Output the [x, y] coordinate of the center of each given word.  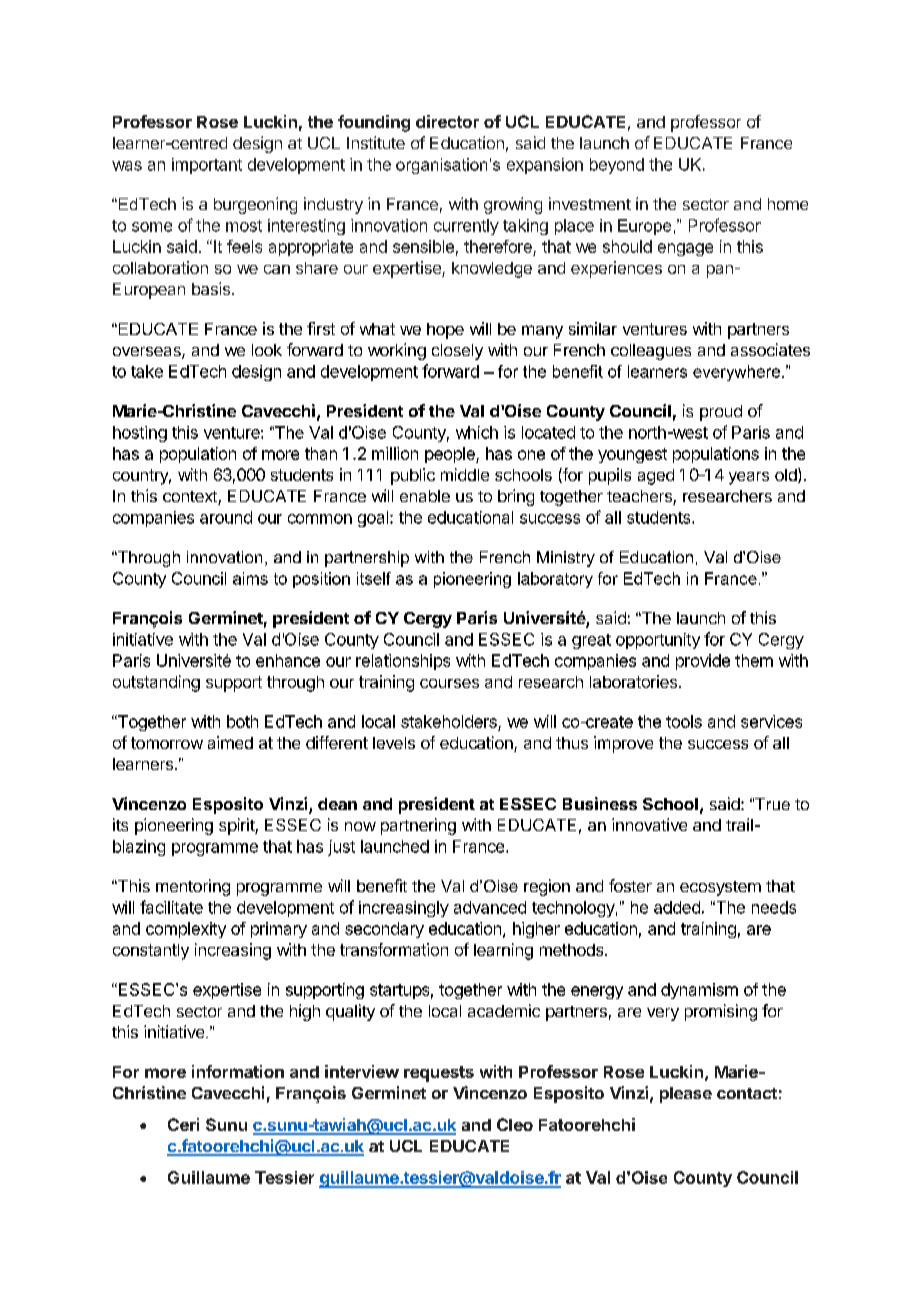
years [749, 478]
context [191, 498]
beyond [617, 166]
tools [684, 721]
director [447, 121]
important [207, 166]
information [238, 1071]
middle [465, 474]
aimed [230, 742]
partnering [418, 826]
